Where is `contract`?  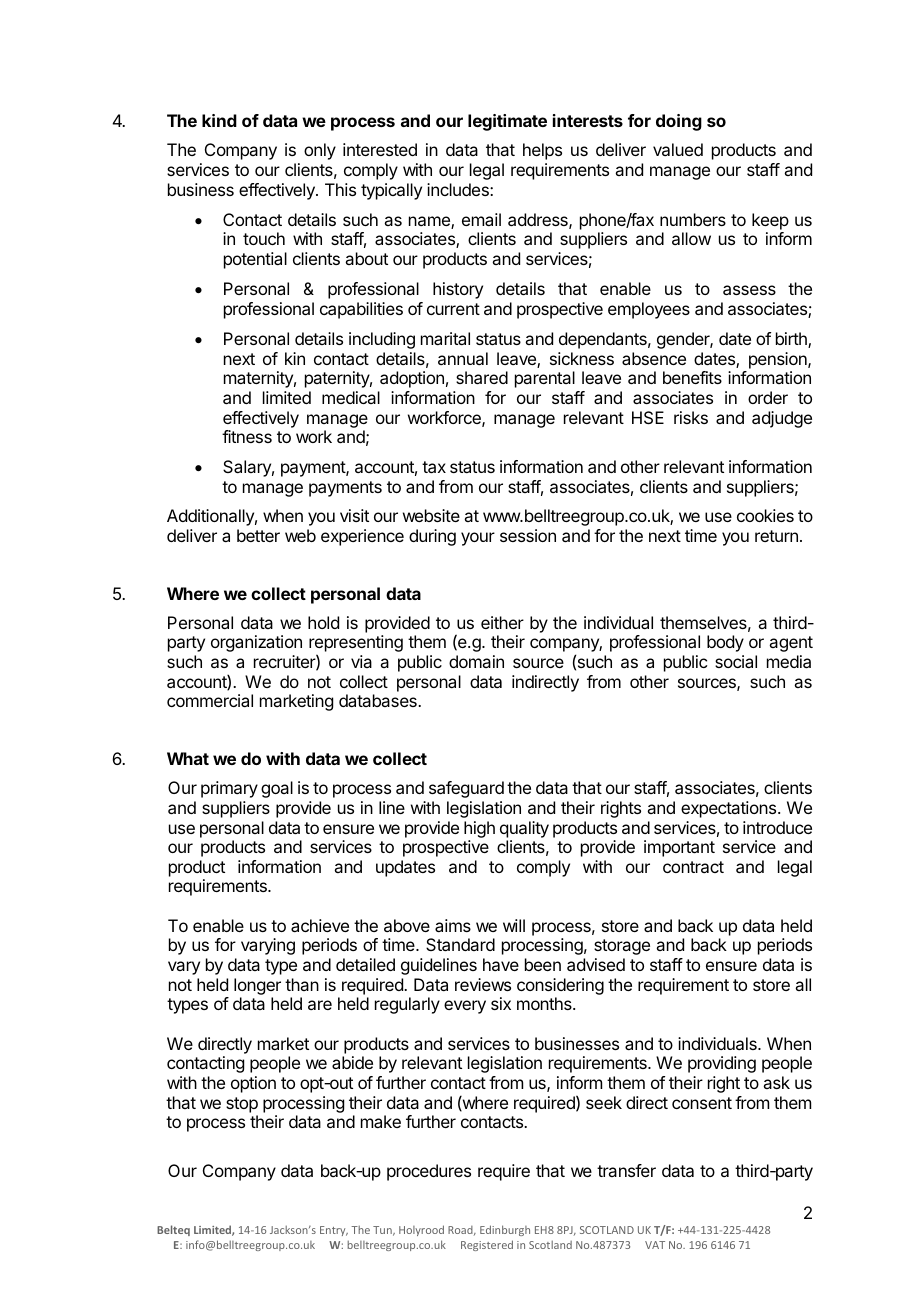 contract is located at coordinates (693, 867).
